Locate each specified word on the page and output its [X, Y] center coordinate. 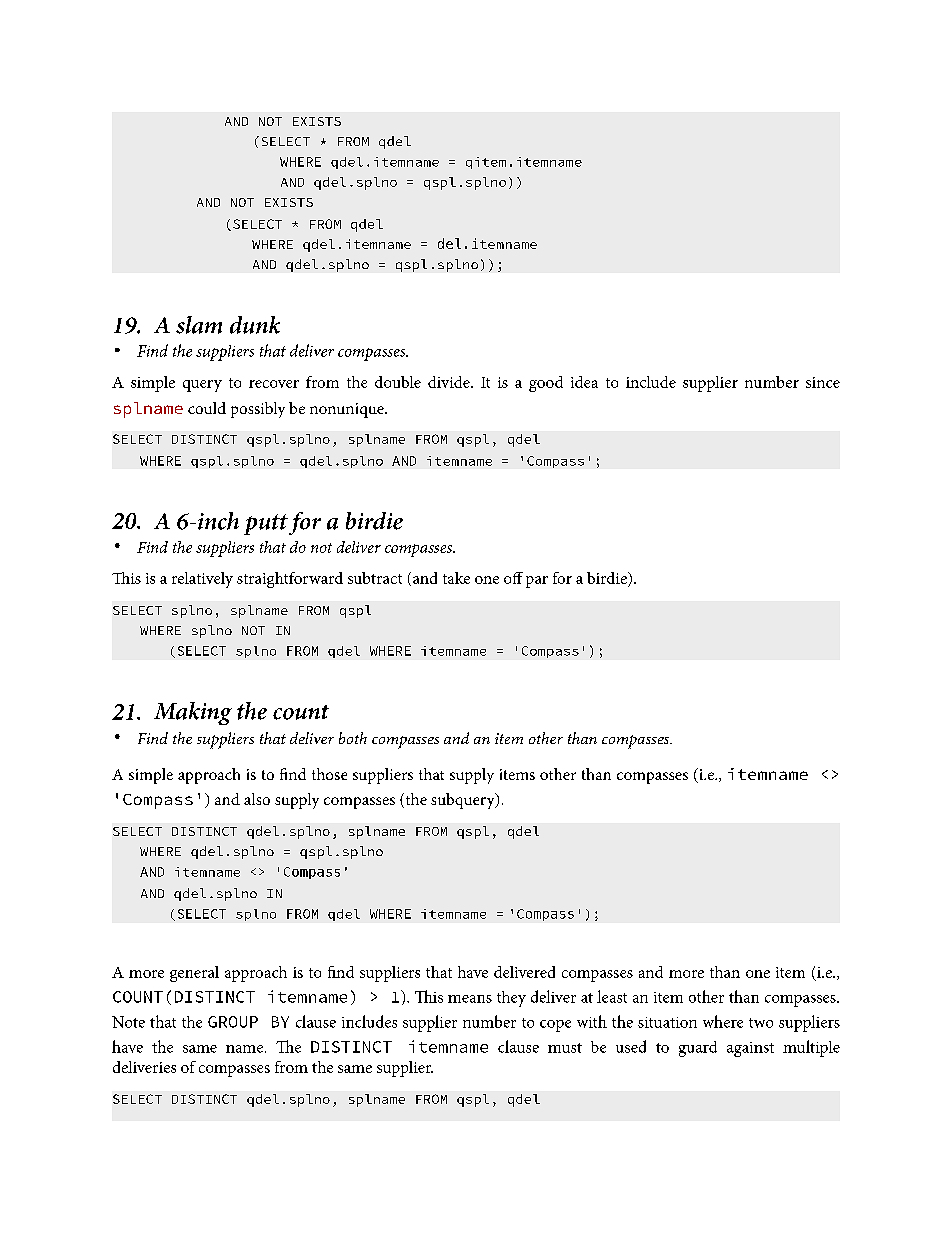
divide [450, 382]
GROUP [233, 1022]
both [353, 738]
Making [193, 713]
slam [199, 325]
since [823, 382]
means [470, 999]
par [537, 582]
